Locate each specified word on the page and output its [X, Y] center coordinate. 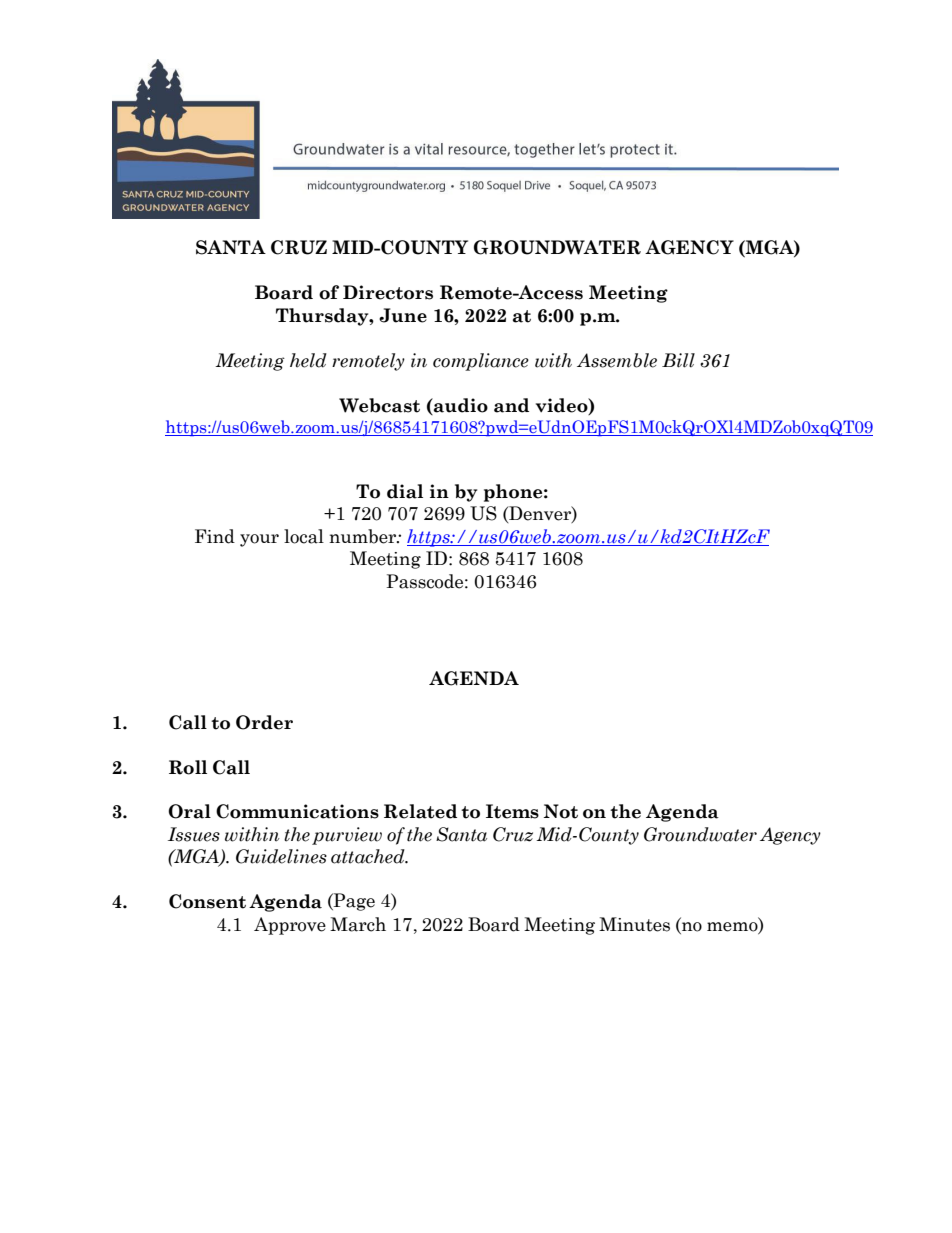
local [304, 536]
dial [405, 491]
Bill [678, 360]
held [308, 360]
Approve [290, 926]
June [403, 315]
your [259, 540]
